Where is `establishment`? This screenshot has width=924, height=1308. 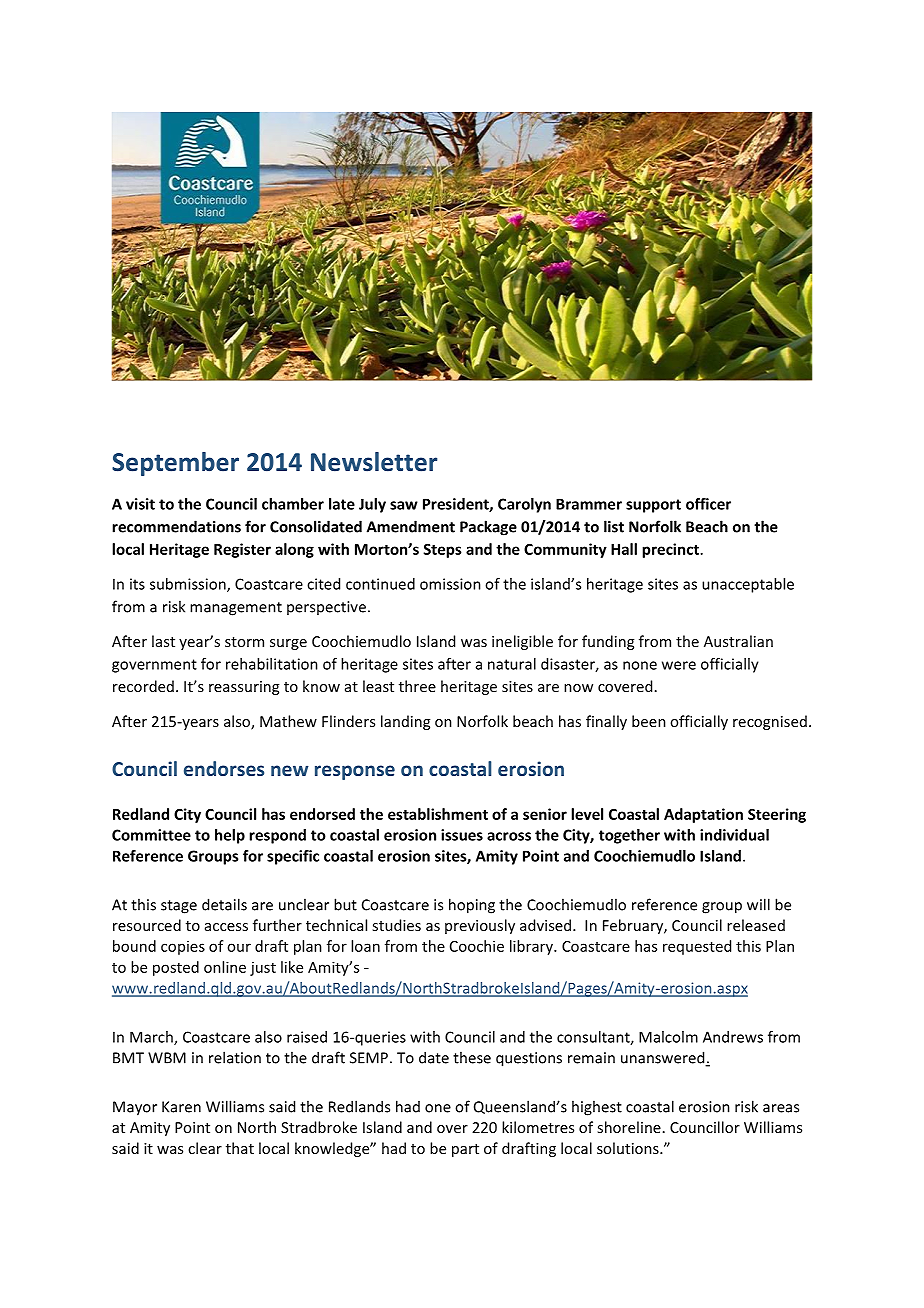
establishment is located at coordinates (438, 814).
